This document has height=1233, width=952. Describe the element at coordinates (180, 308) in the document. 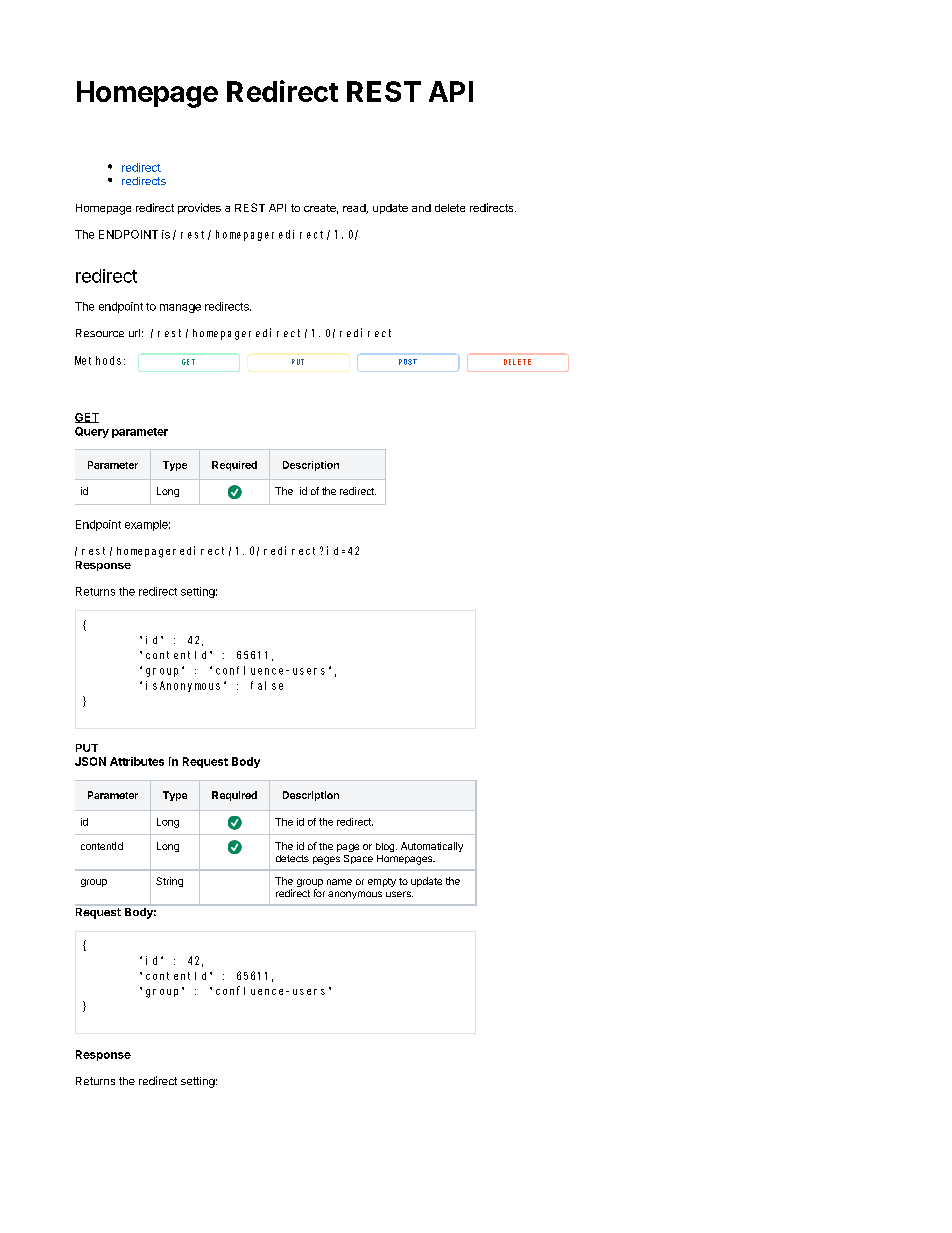

I see `manage` at that location.
